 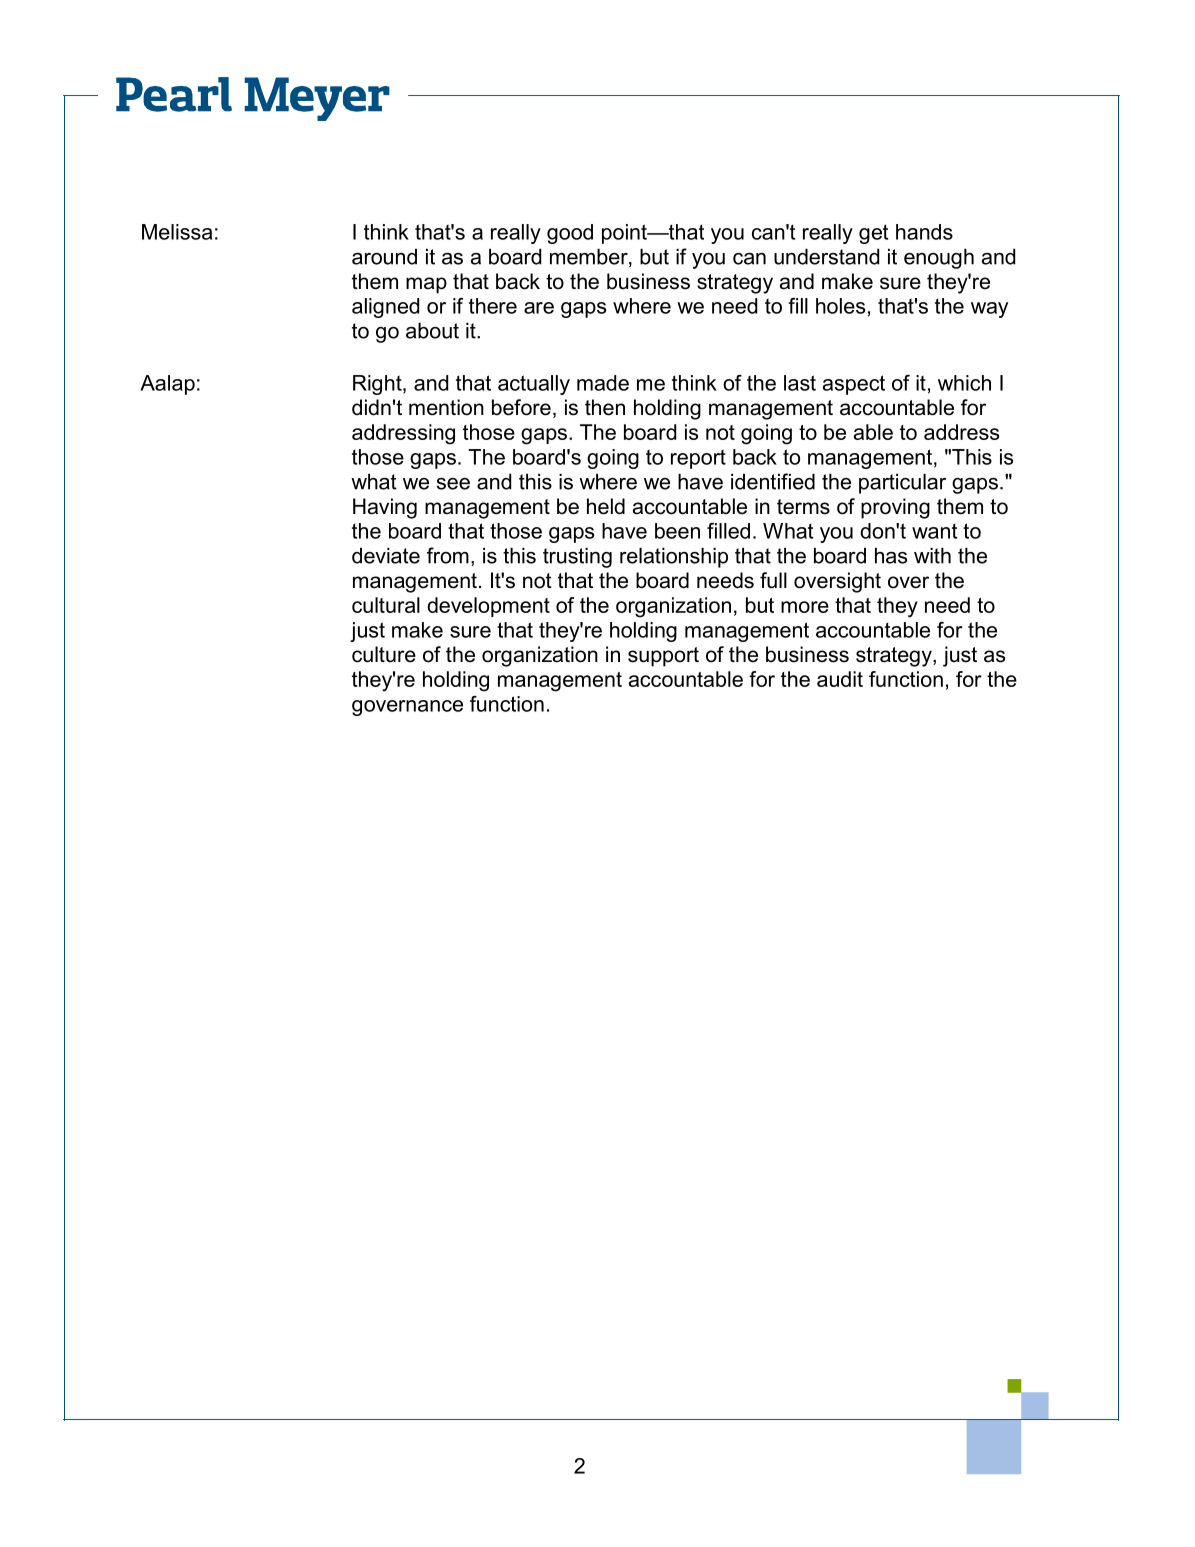 I want to click on about, so click(x=432, y=331).
